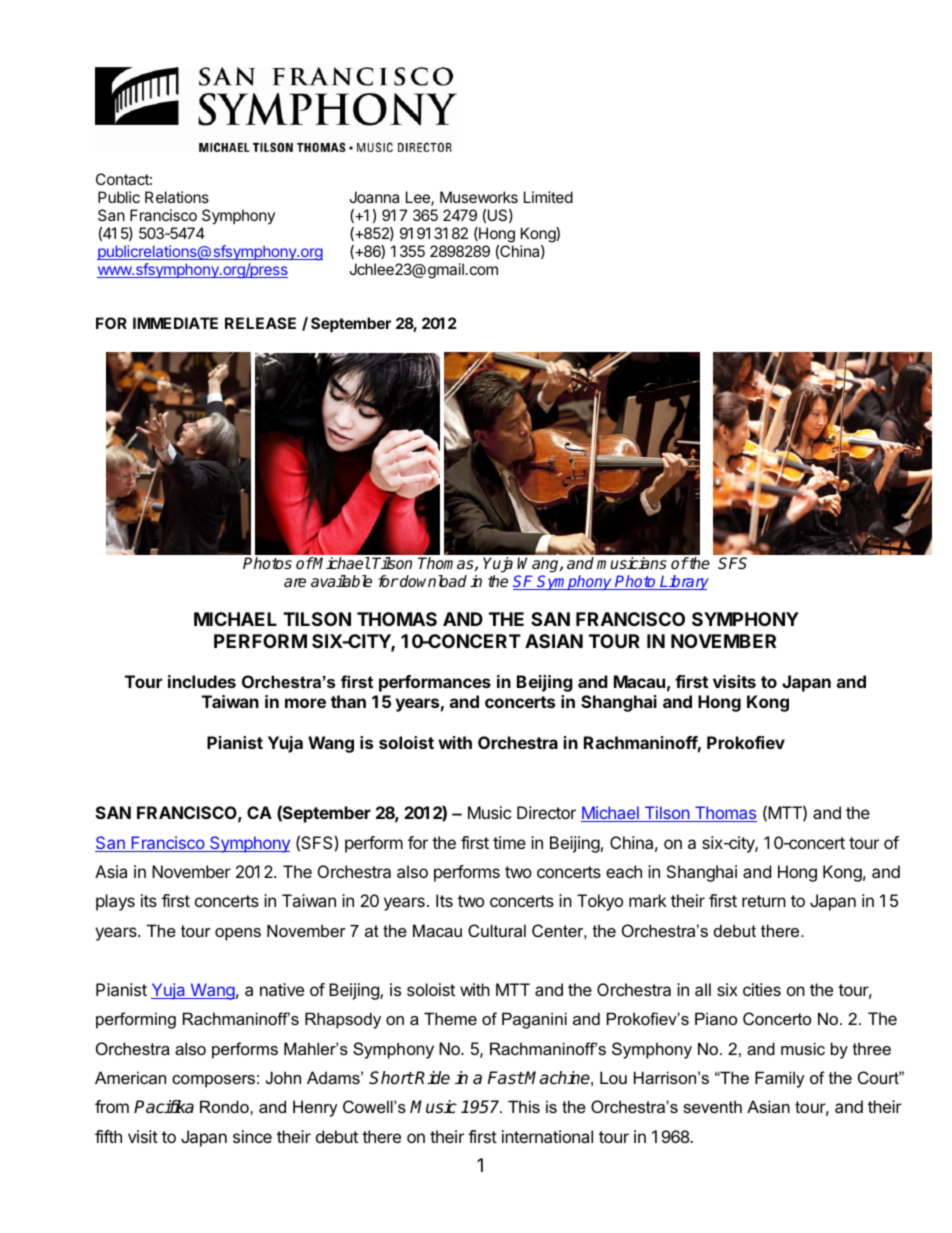 Image resolution: width=952 pixels, height=1233 pixels. What do you see at coordinates (202, 681) in the image?
I see `includes` at bounding box center [202, 681].
